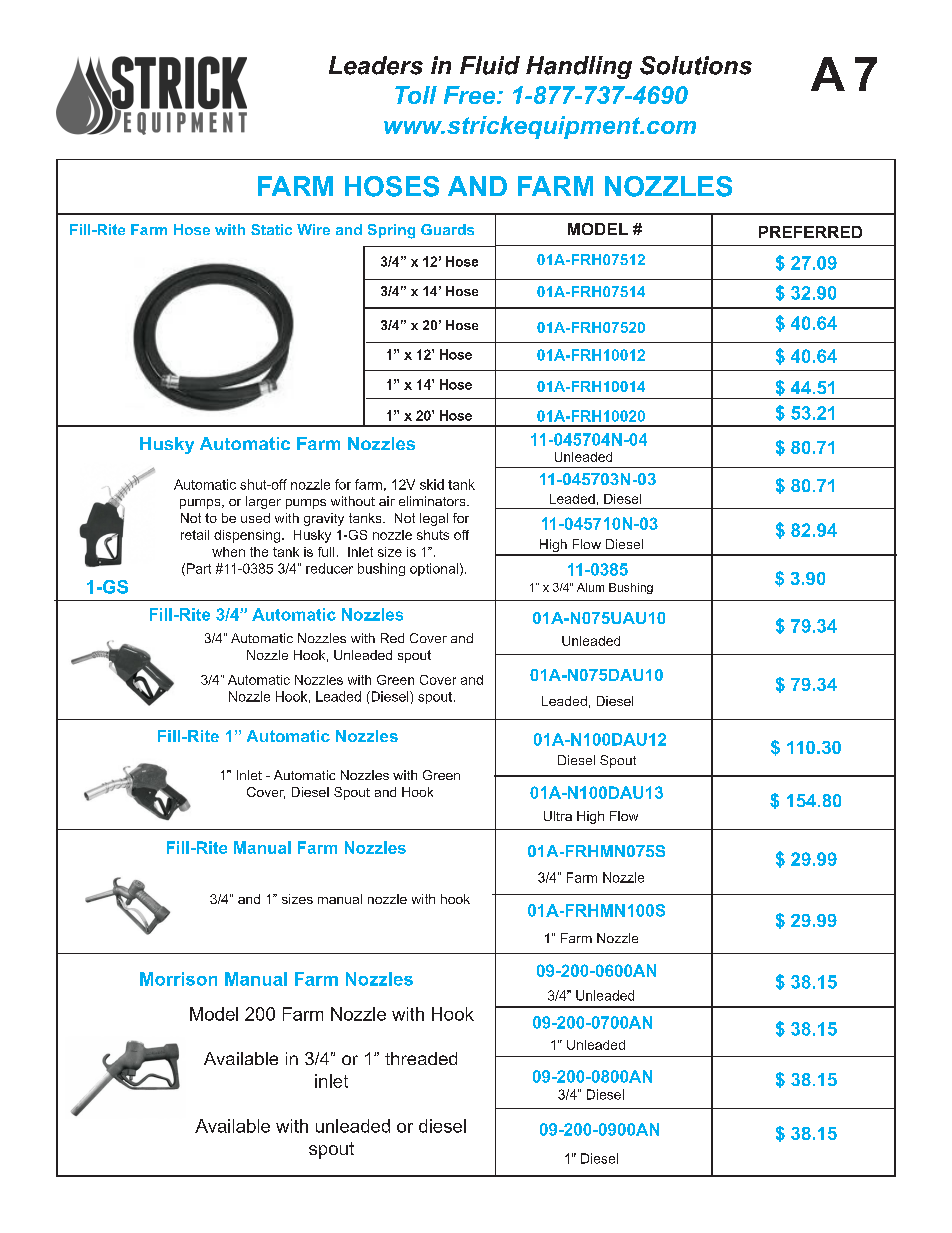  What do you see at coordinates (329, 568) in the image?
I see `reducer` at bounding box center [329, 568].
